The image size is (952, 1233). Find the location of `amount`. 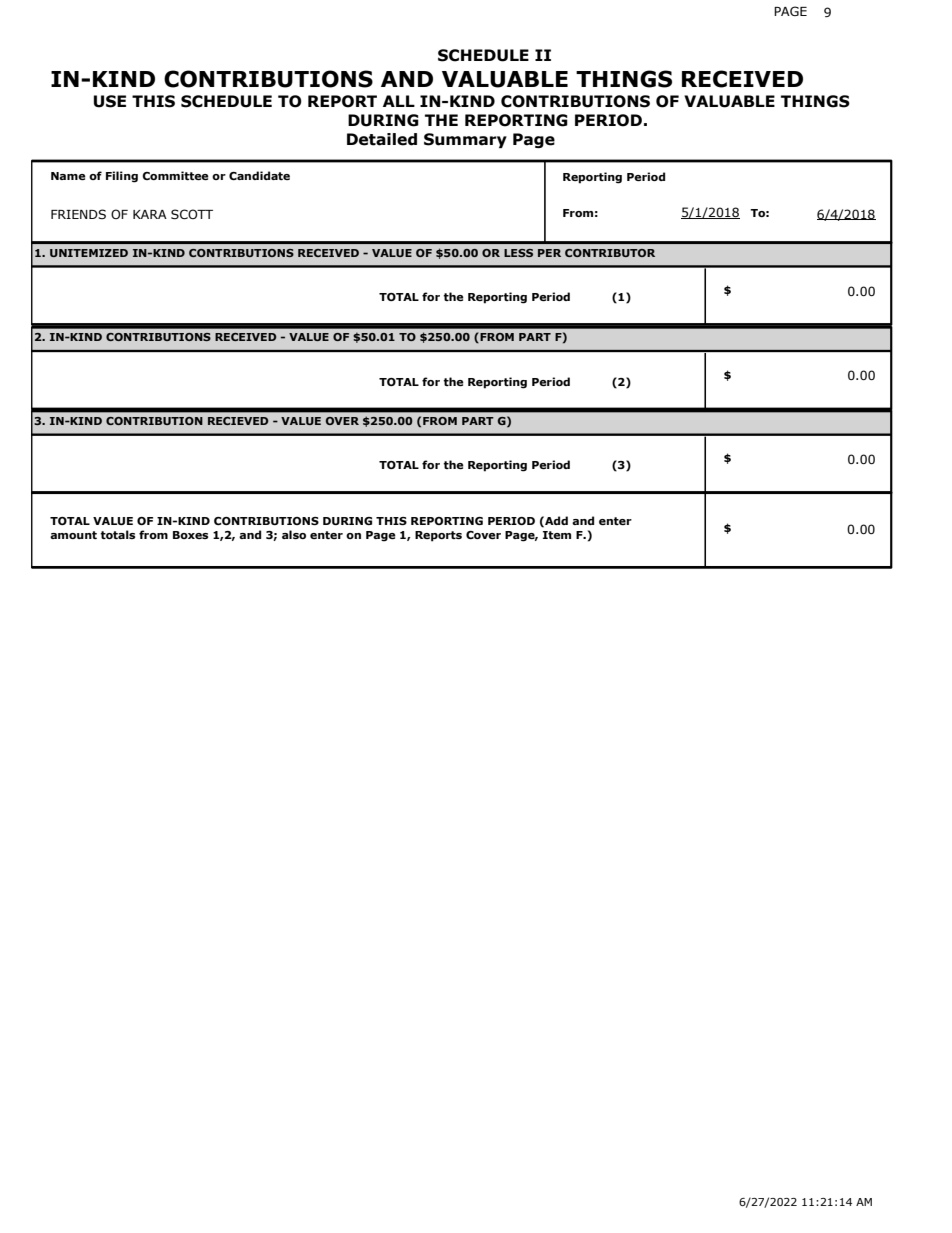

amount is located at coordinates (73, 535).
